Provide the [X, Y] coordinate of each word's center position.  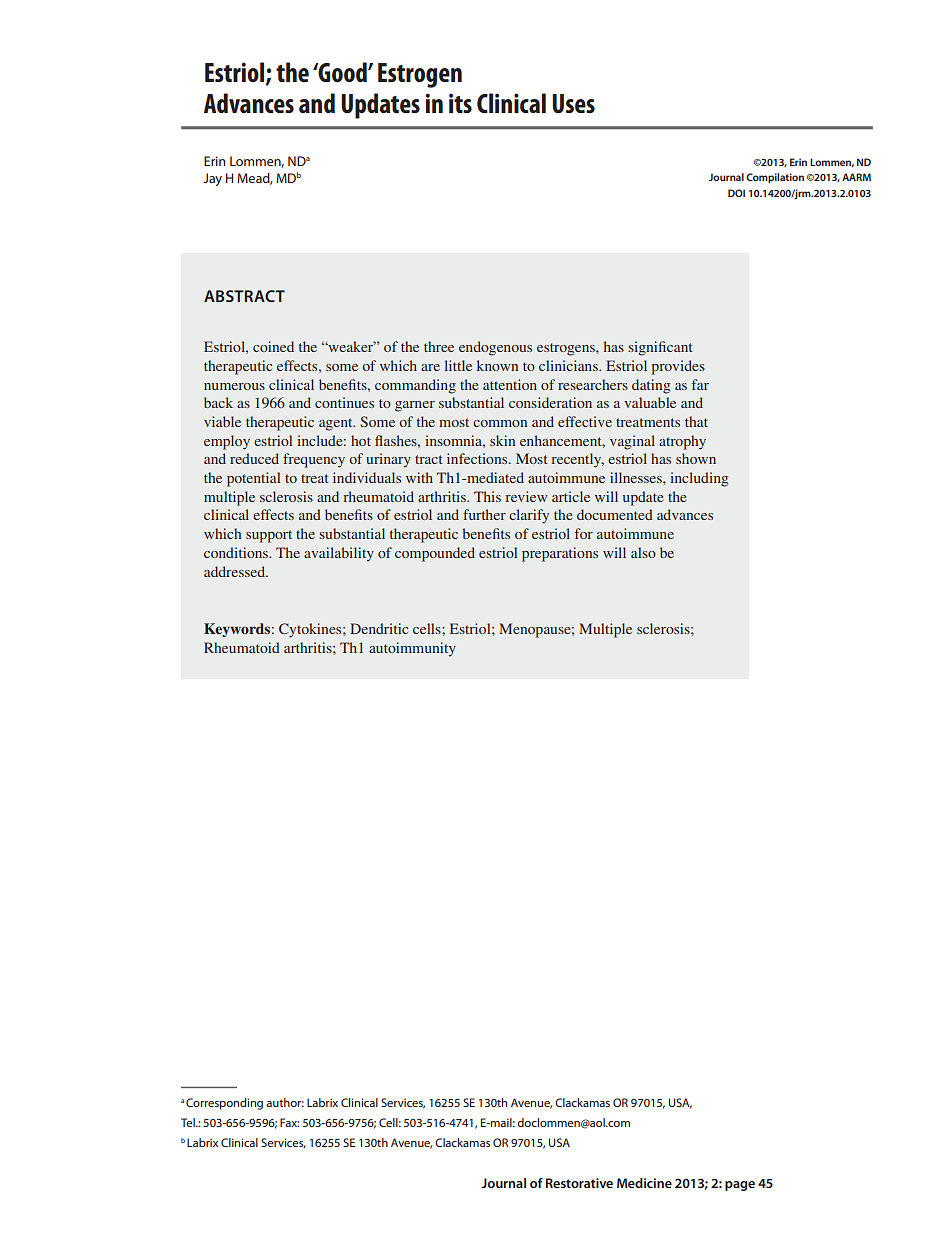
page [740, 1186]
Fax [289, 1122]
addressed [236, 571]
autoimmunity [412, 649]
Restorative [579, 1183]
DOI [736, 193]
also [643, 552]
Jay [212, 179]
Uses [573, 103]
